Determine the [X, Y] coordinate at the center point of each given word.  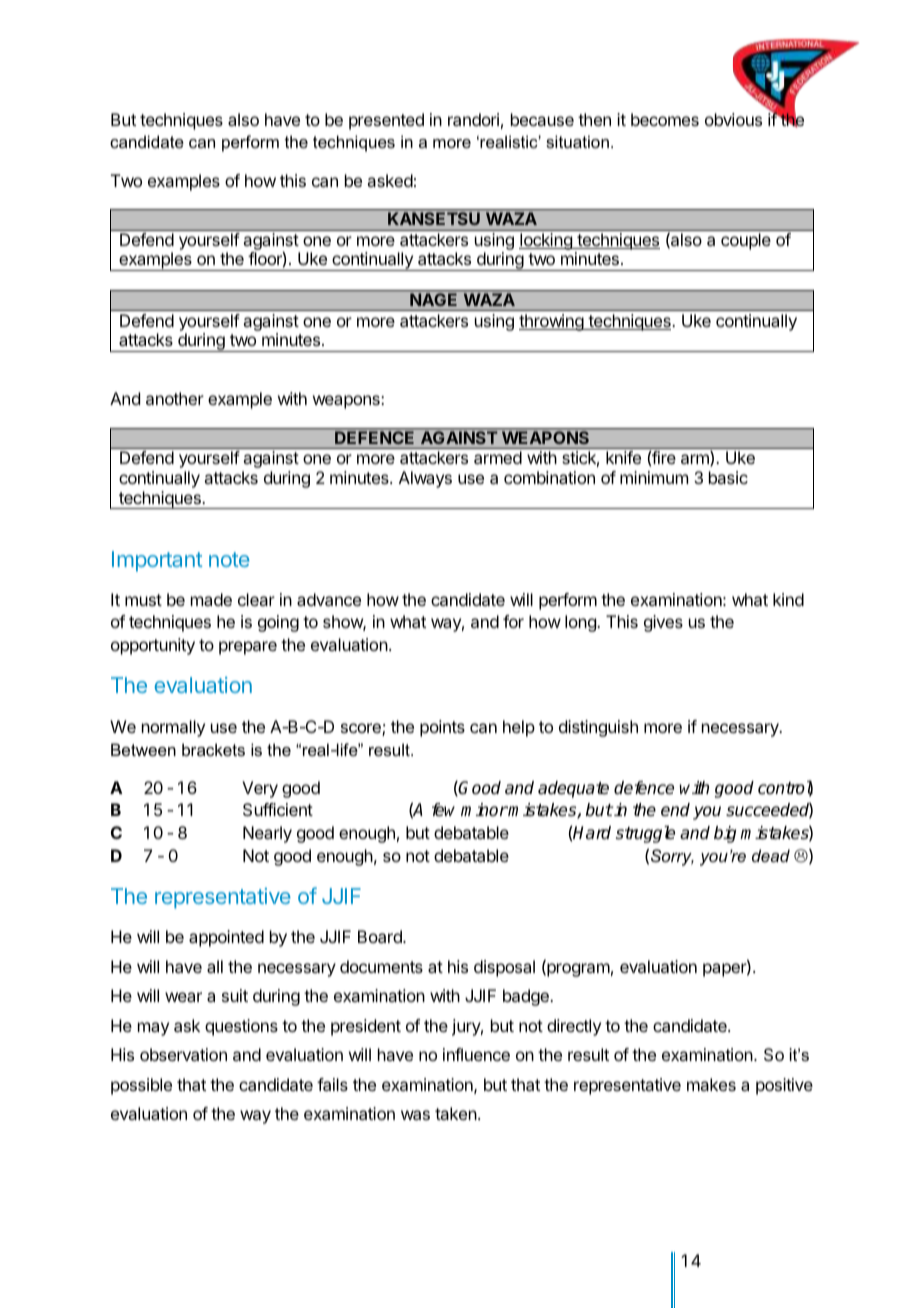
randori [473, 119]
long [581, 623]
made [211, 599]
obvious [733, 119]
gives [663, 623]
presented [386, 121]
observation [183, 1054]
